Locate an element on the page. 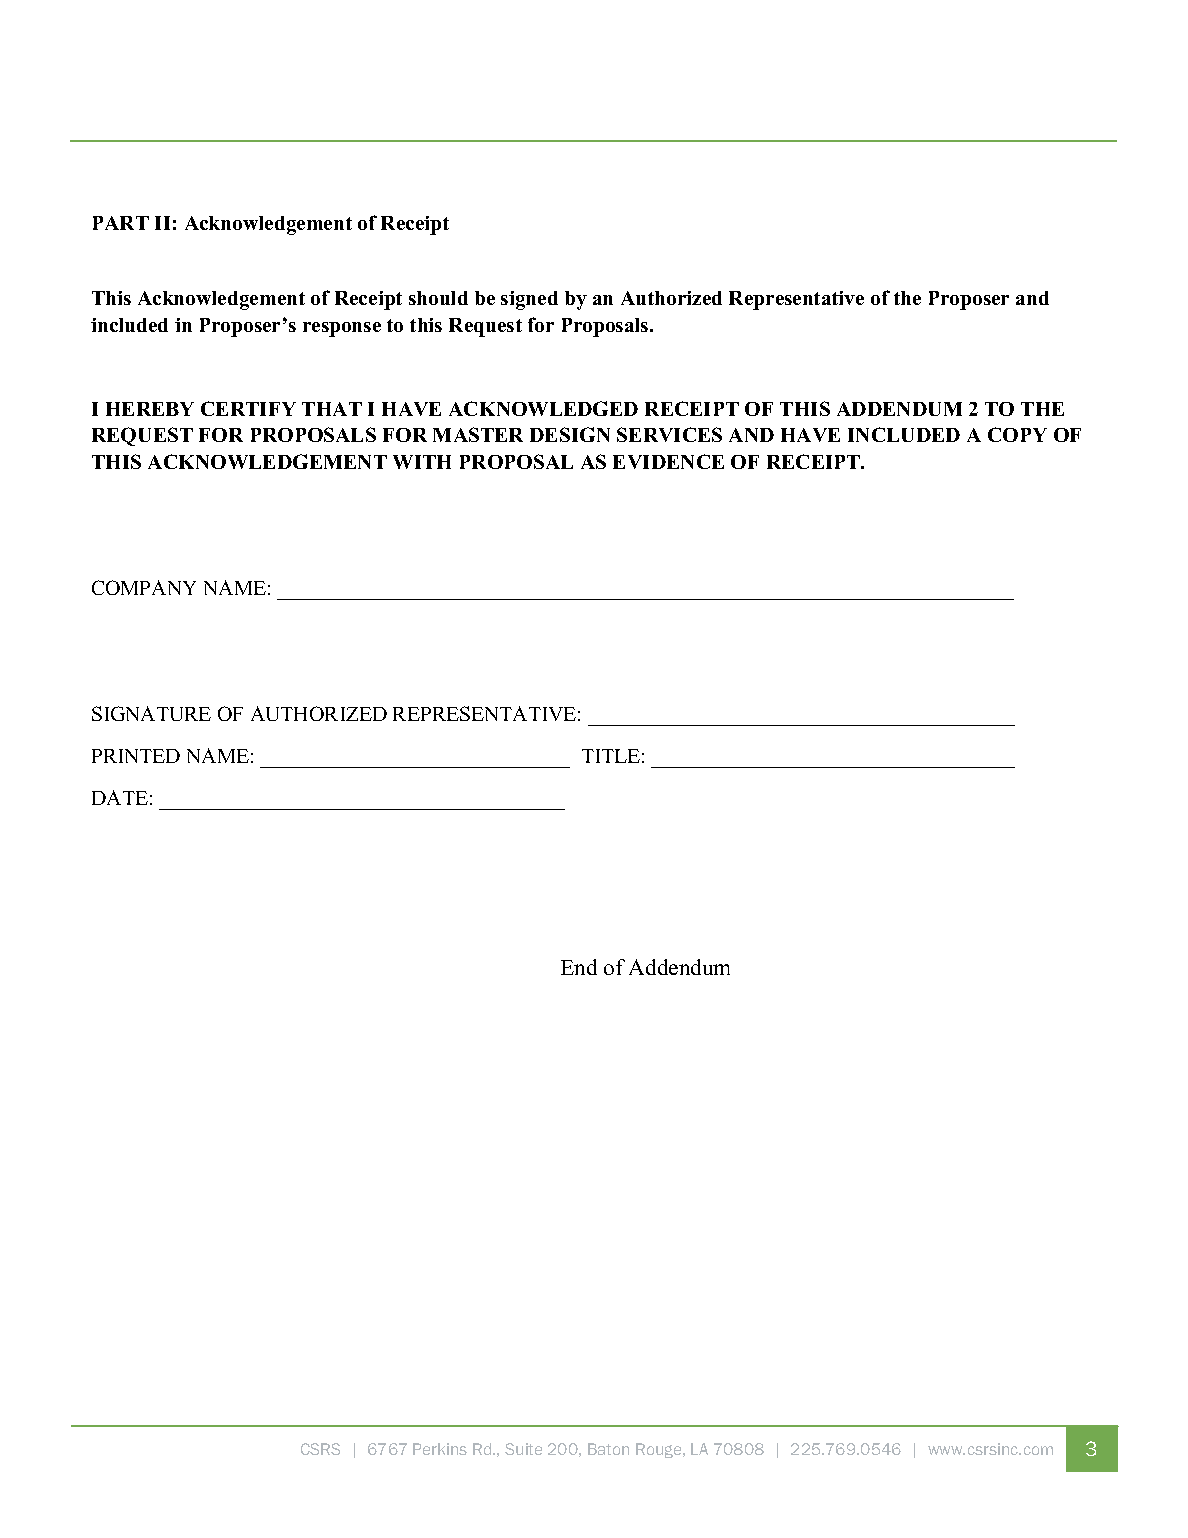 The height and width of the document is (1538, 1188). TITLE is located at coordinates (611, 756).
